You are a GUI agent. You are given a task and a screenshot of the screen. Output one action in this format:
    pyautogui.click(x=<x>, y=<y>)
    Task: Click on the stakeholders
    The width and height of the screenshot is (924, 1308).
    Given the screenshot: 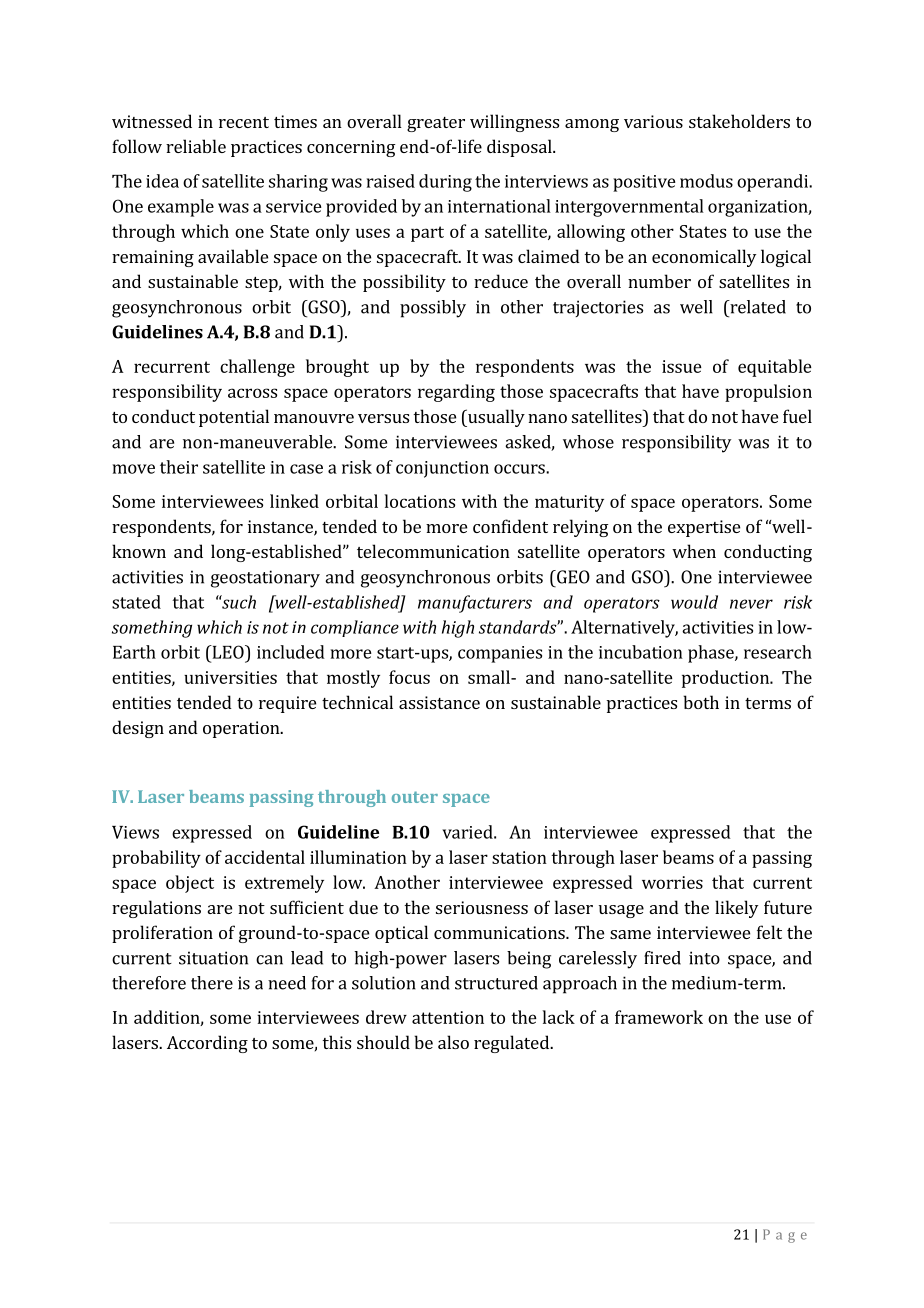 What is the action you would take?
    pyautogui.click(x=739, y=121)
